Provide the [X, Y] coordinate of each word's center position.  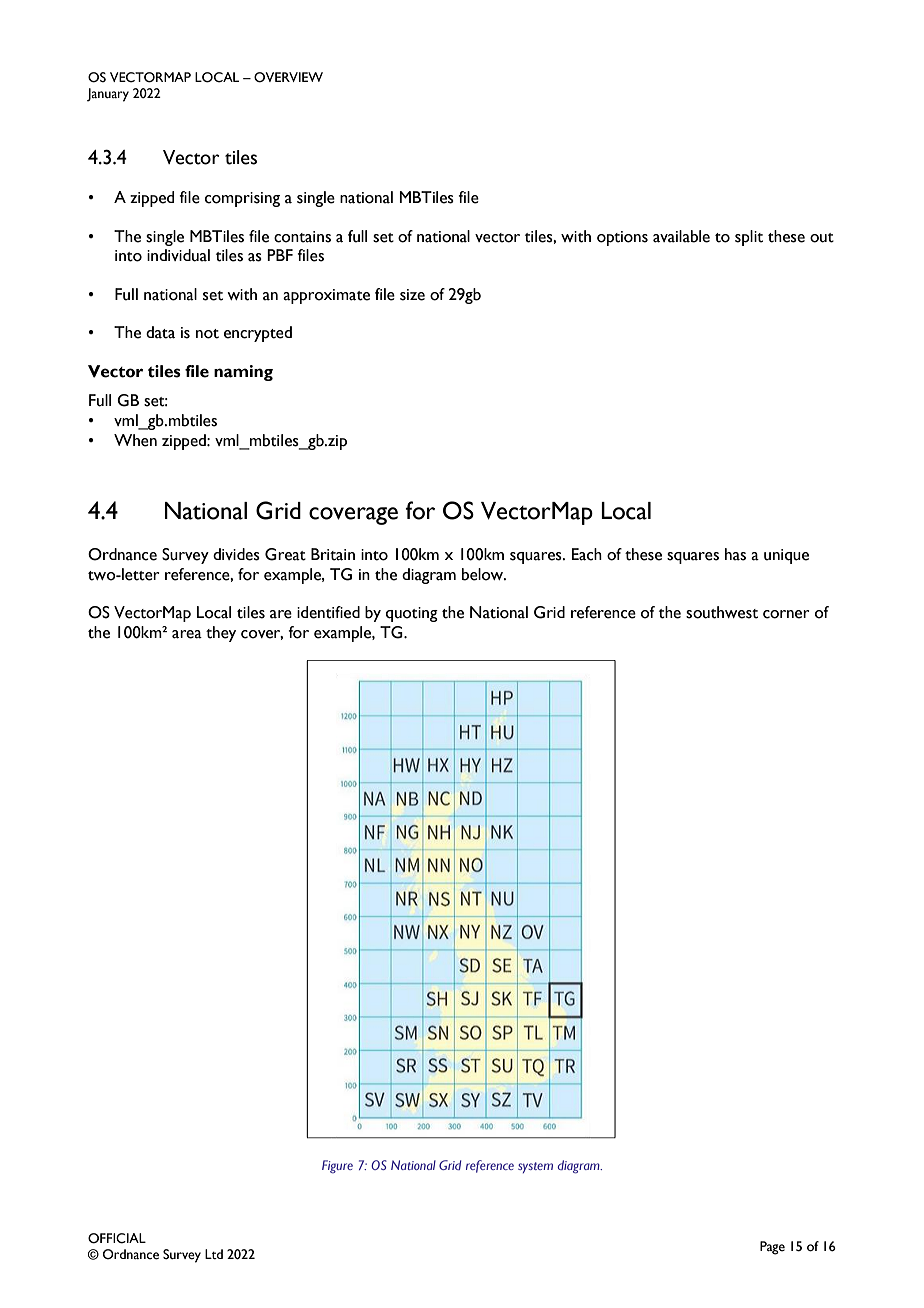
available [681, 236]
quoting [412, 614]
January [108, 95]
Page [772, 1248]
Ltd [214, 1254]
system [535, 1167]
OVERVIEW [288, 77]
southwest [722, 612]
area [187, 634]
